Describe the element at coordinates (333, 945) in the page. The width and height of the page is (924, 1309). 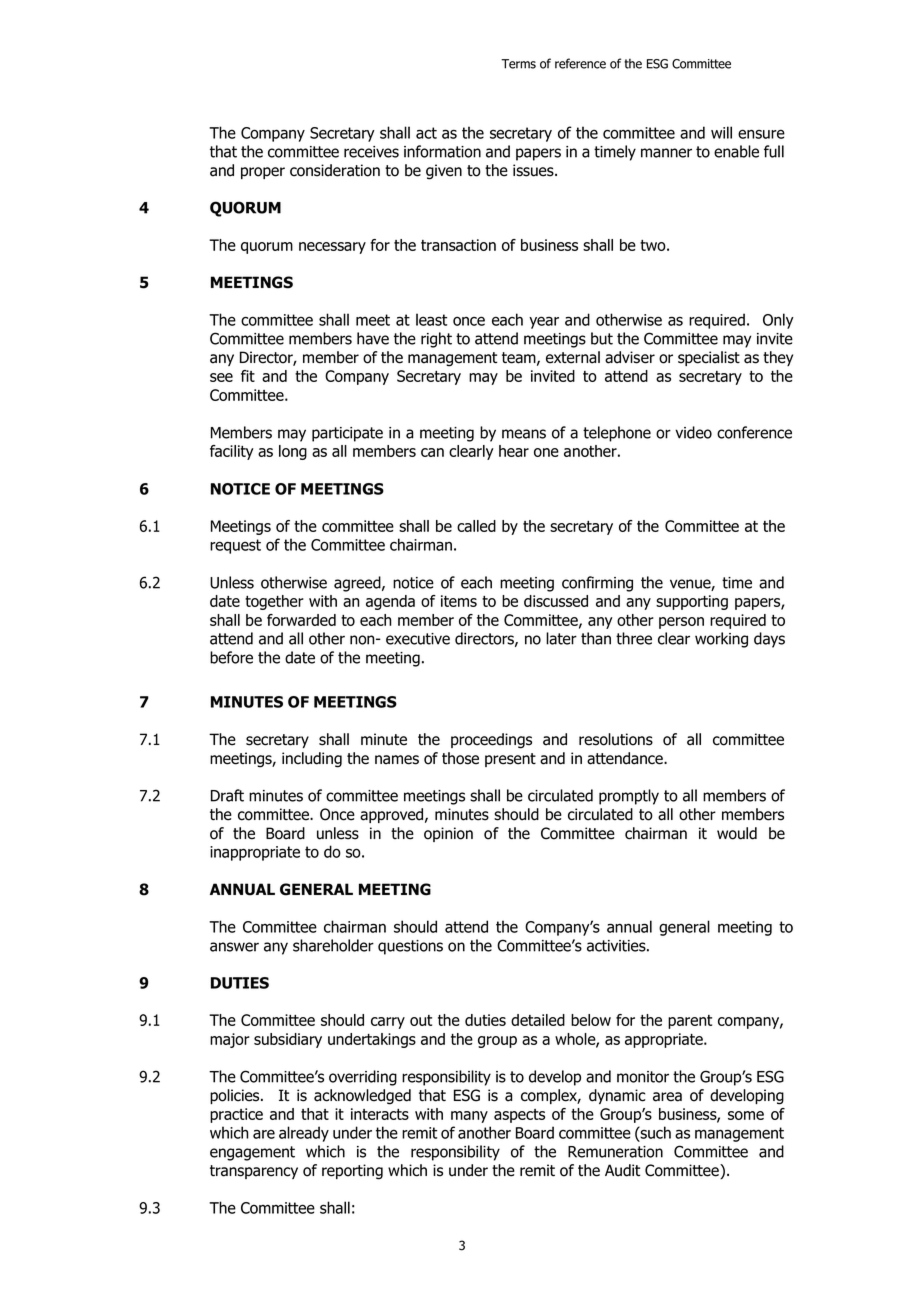
I see `shareholder` at that location.
